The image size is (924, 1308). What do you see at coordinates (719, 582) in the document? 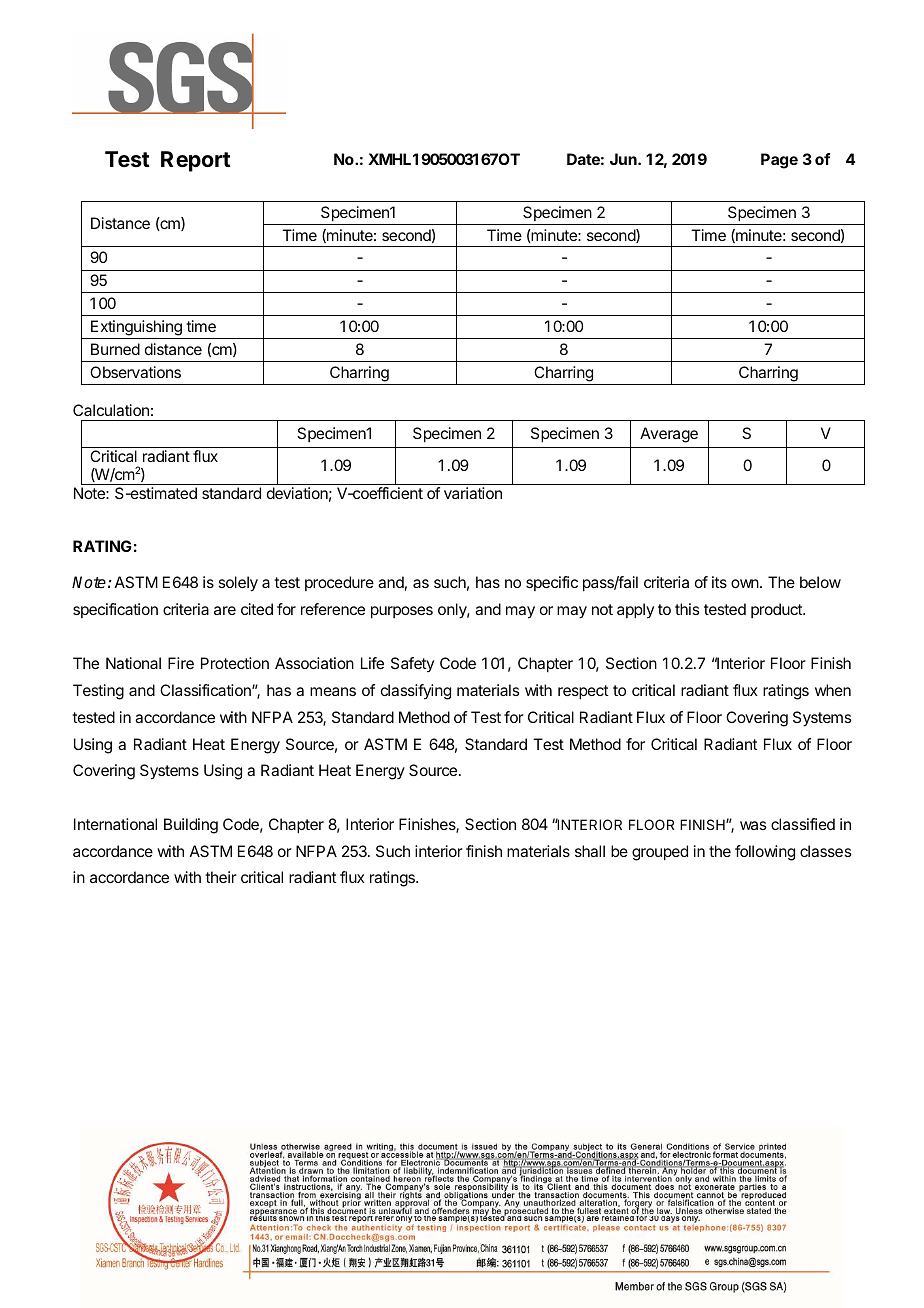
I see `its` at bounding box center [719, 582].
